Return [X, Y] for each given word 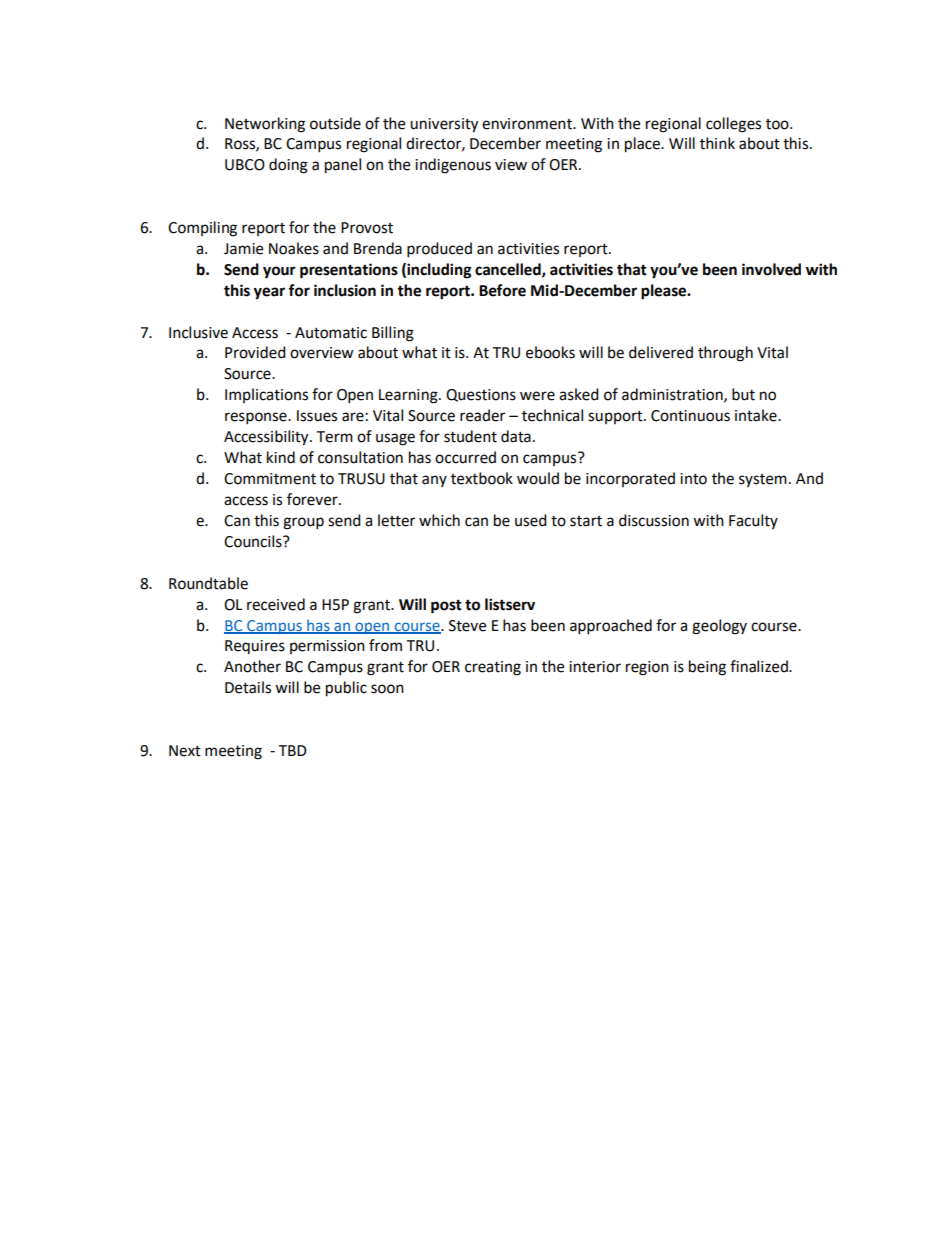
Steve [467, 626]
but [743, 394]
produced [439, 250]
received [276, 604]
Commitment [270, 479]
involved [771, 269]
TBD [292, 750]
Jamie [243, 249]
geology [719, 627]
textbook [482, 478]
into [693, 479]
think [717, 143]
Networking [265, 125]
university [444, 125]
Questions [481, 395]
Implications [266, 395]
